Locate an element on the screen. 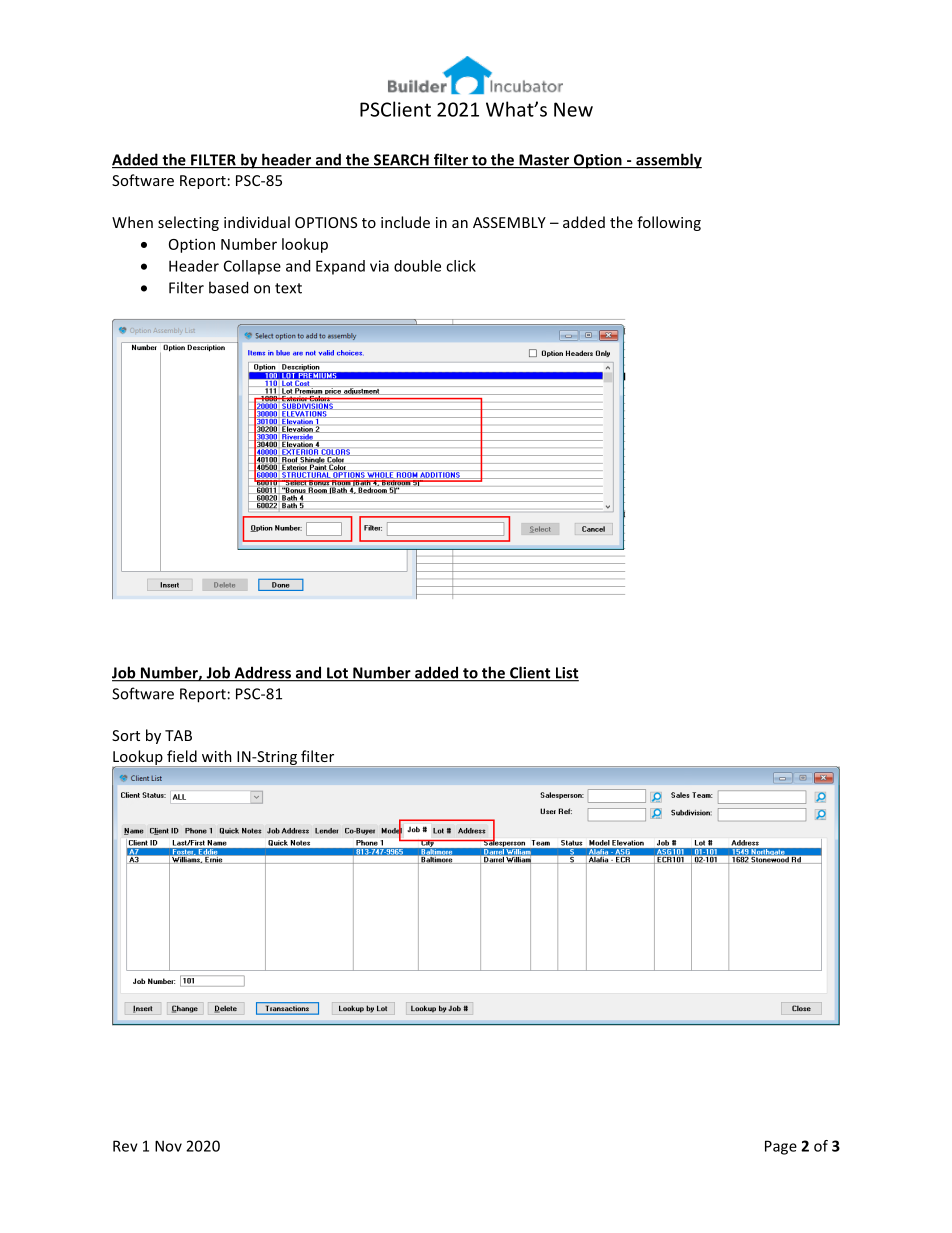 This screenshot has width=952, height=1233. Nov is located at coordinates (168, 1146).
